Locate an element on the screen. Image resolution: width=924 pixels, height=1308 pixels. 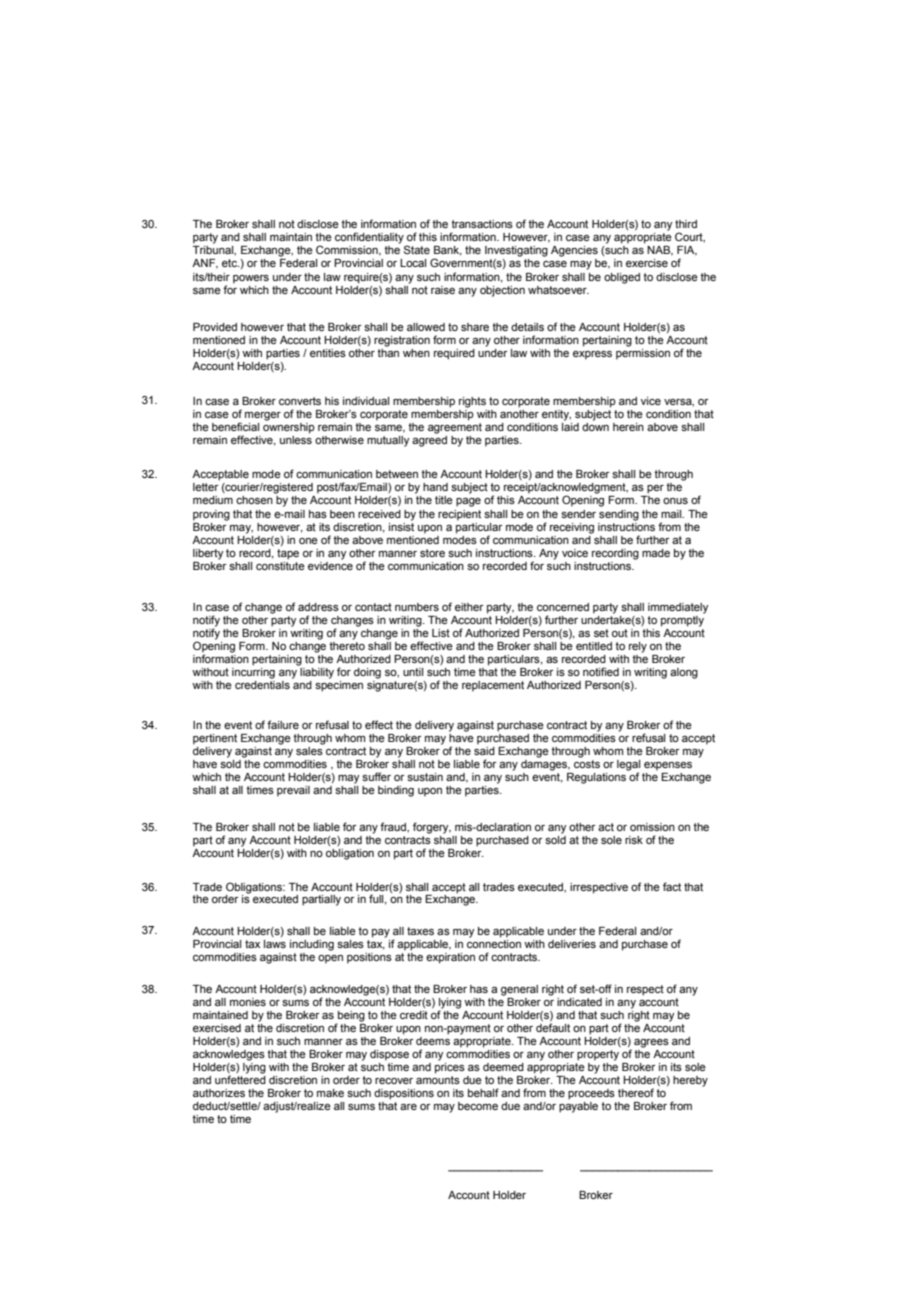
forgery is located at coordinates (432, 828).
